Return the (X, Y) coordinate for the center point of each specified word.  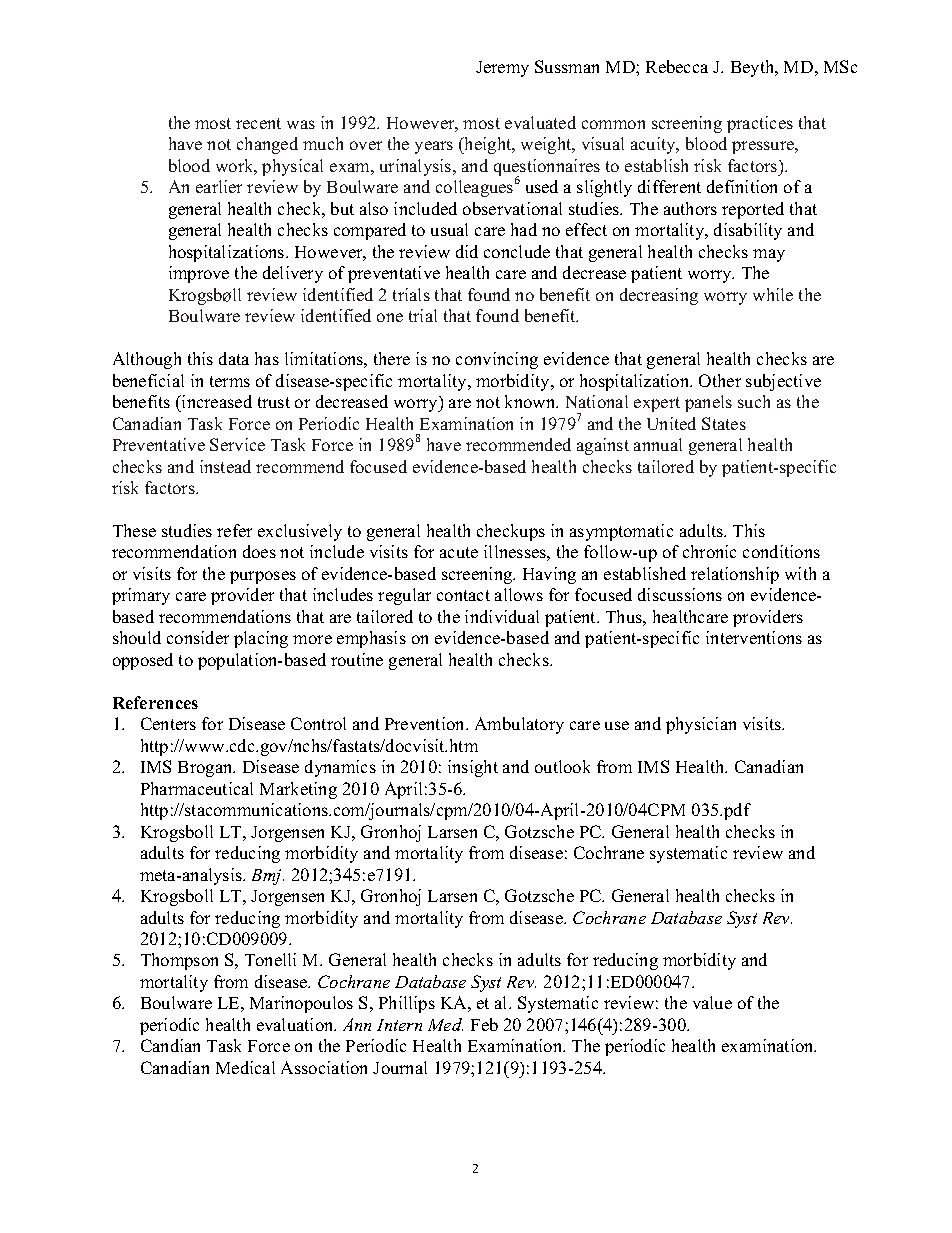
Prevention (426, 723)
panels (708, 403)
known (531, 401)
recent (258, 123)
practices (760, 124)
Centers (168, 723)
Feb (484, 1024)
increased (216, 401)
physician (701, 725)
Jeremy (502, 69)
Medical (245, 1067)
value (712, 1002)
